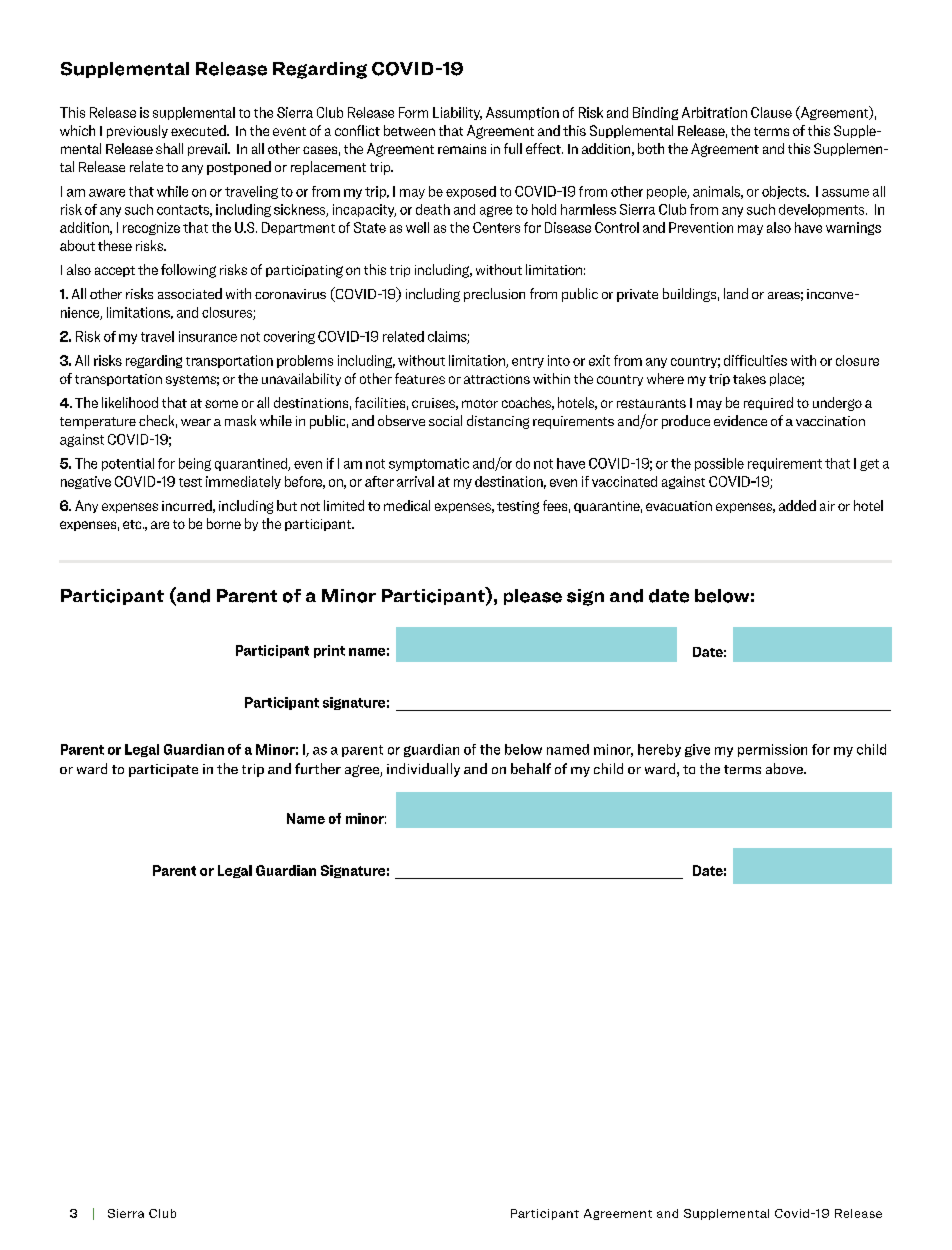 Image resolution: width=952 pixels, height=1250 pixels. I want to click on etc, so click(133, 524).
